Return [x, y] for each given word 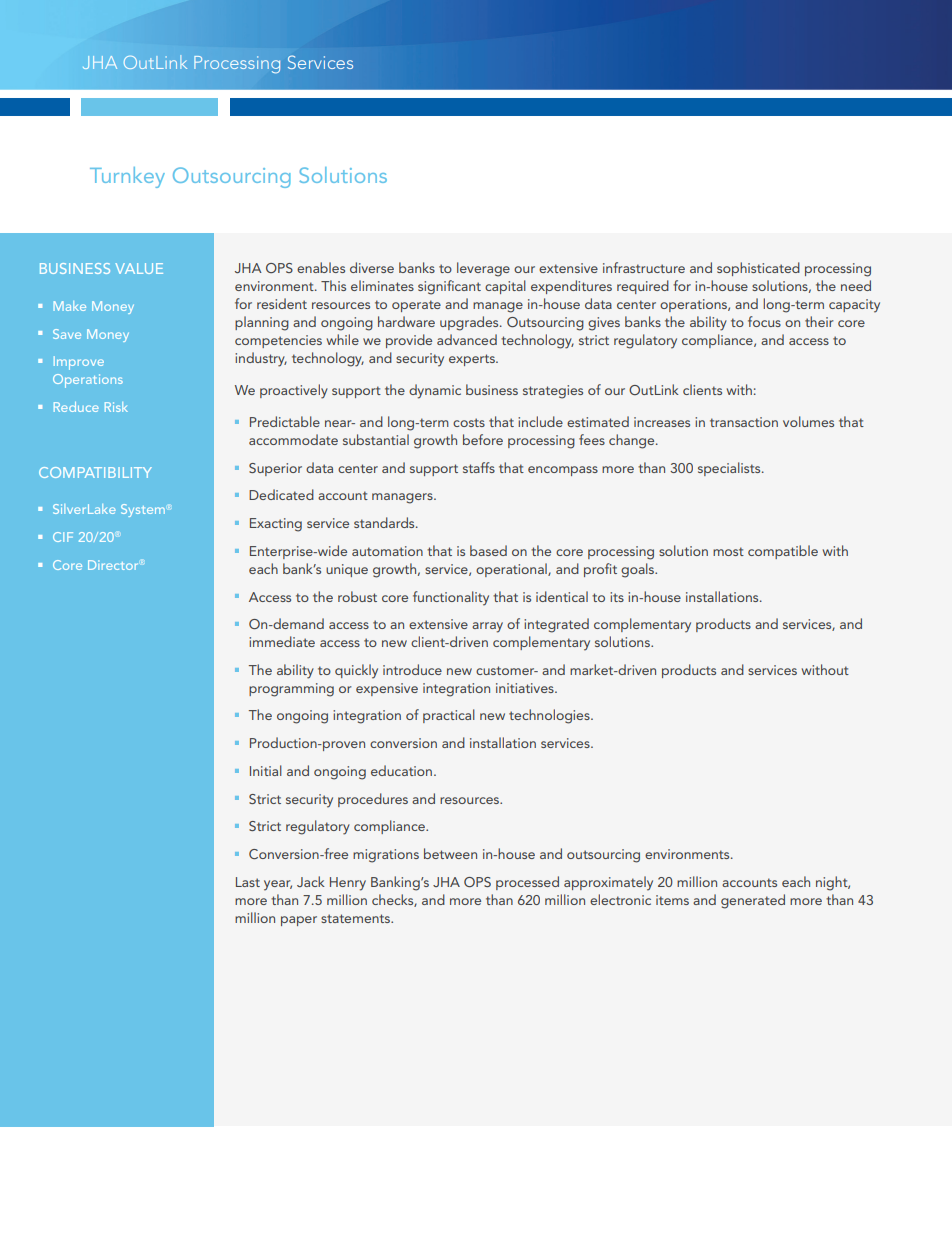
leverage [483, 269]
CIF [63, 537]
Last [248, 882]
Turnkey [127, 177]
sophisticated [758, 269]
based [488, 550]
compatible [783, 552]
